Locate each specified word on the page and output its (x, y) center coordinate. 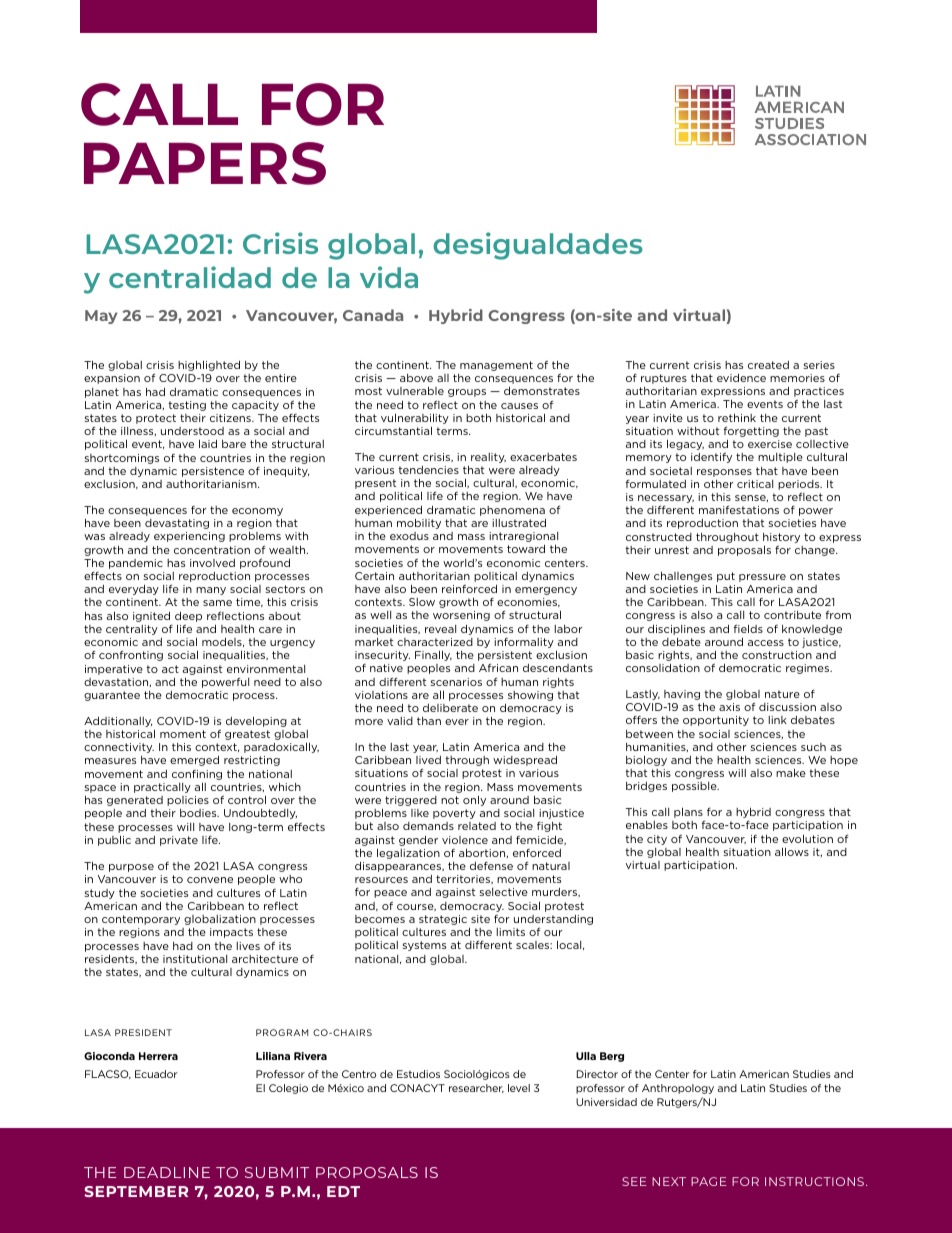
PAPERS (205, 163)
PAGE (708, 1181)
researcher (476, 1088)
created (768, 365)
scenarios (456, 682)
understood (192, 431)
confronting (131, 655)
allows (792, 851)
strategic (443, 920)
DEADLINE (167, 1172)
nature (782, 694)
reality (488, 458)
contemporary (141, 920)
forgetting (751, 433)
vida (389, 277)
